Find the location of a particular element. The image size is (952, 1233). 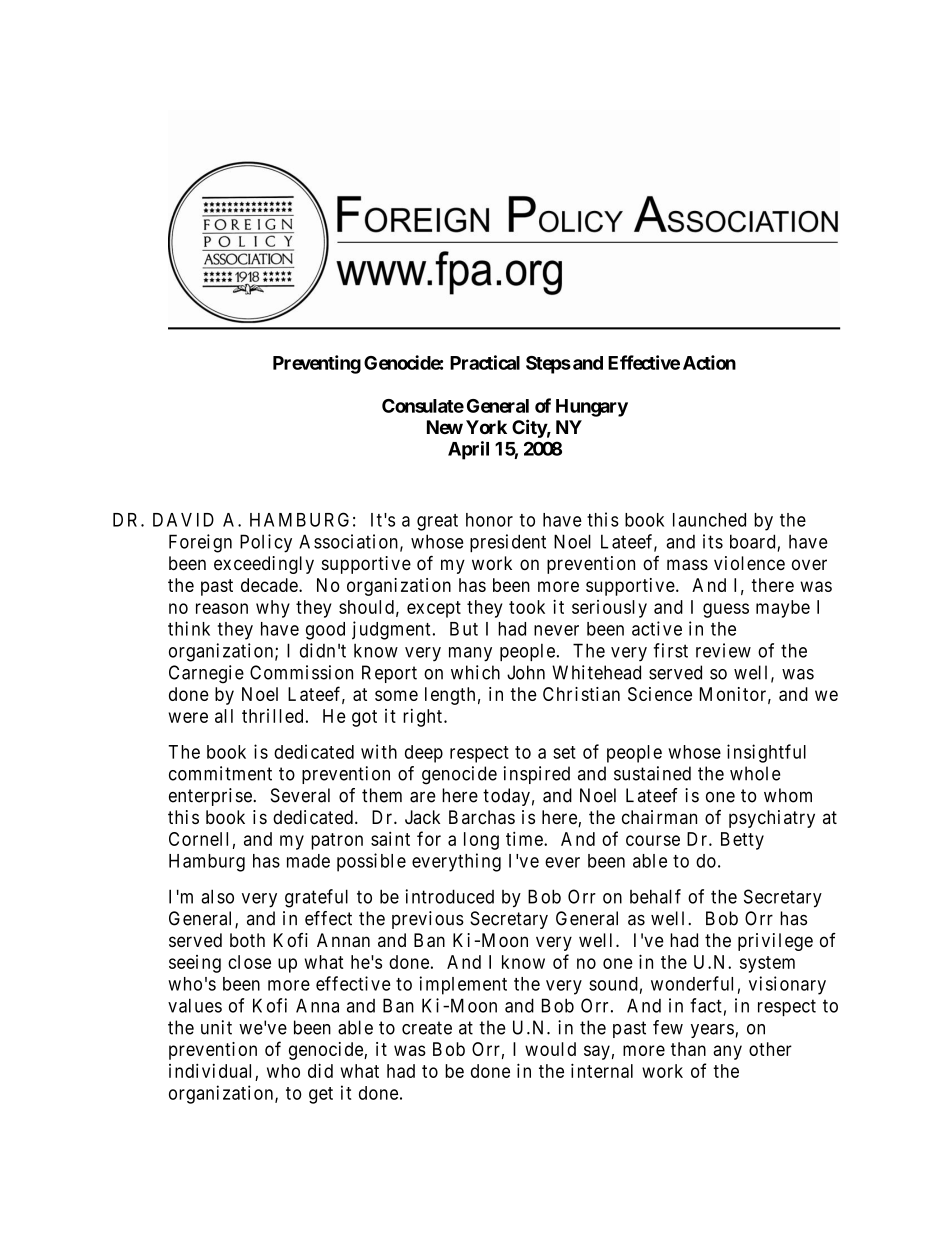

length is located at coordinates (450, 696).
